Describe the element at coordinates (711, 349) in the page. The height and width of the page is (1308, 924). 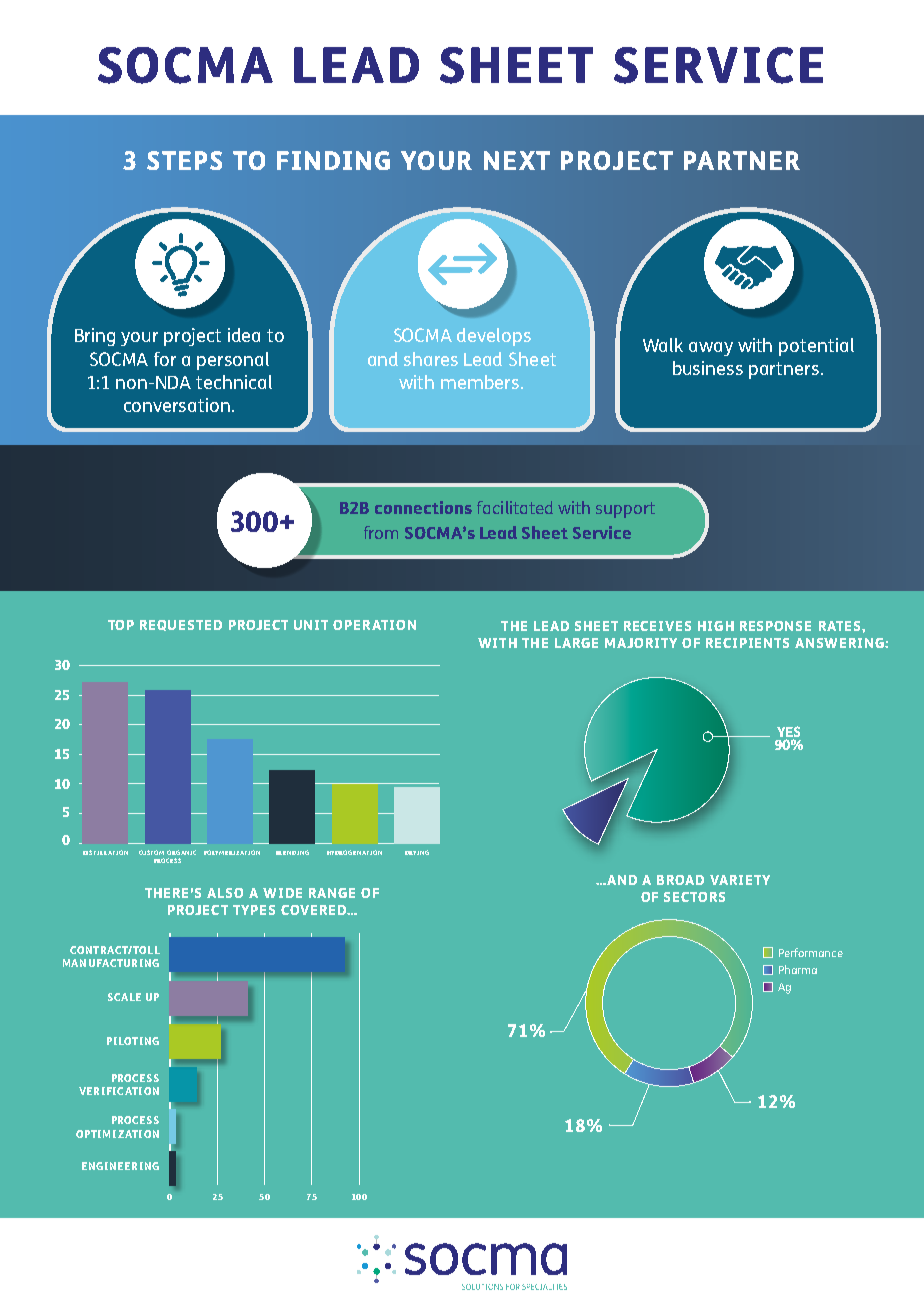
I see `away` at that location.
